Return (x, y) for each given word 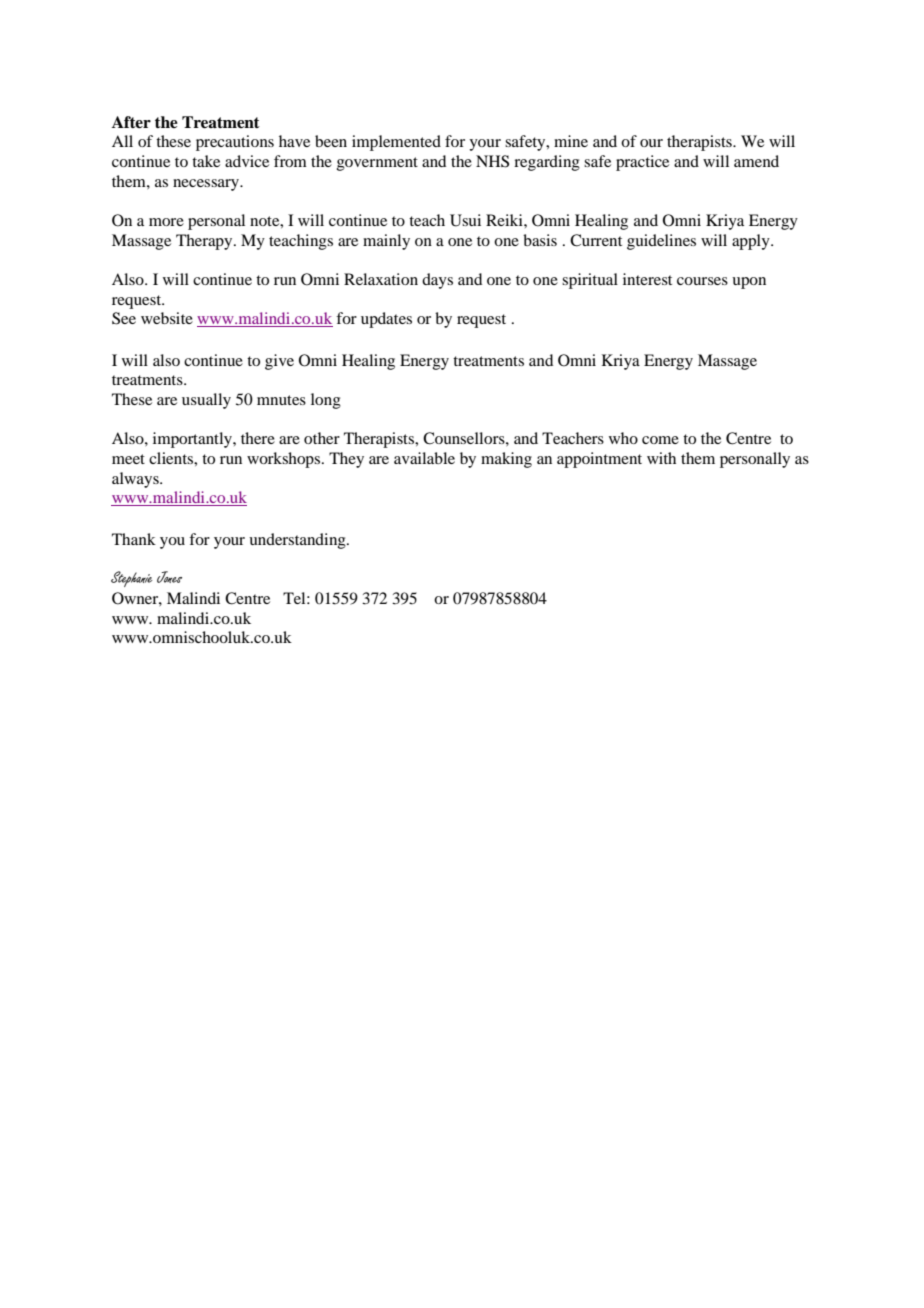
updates (386, 320)
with (661, 458)
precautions (235, 143)
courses (702, 281)
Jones (169, 577)
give (279, 362)
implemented (396, 143)
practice (642, 163)
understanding (298, 541)
